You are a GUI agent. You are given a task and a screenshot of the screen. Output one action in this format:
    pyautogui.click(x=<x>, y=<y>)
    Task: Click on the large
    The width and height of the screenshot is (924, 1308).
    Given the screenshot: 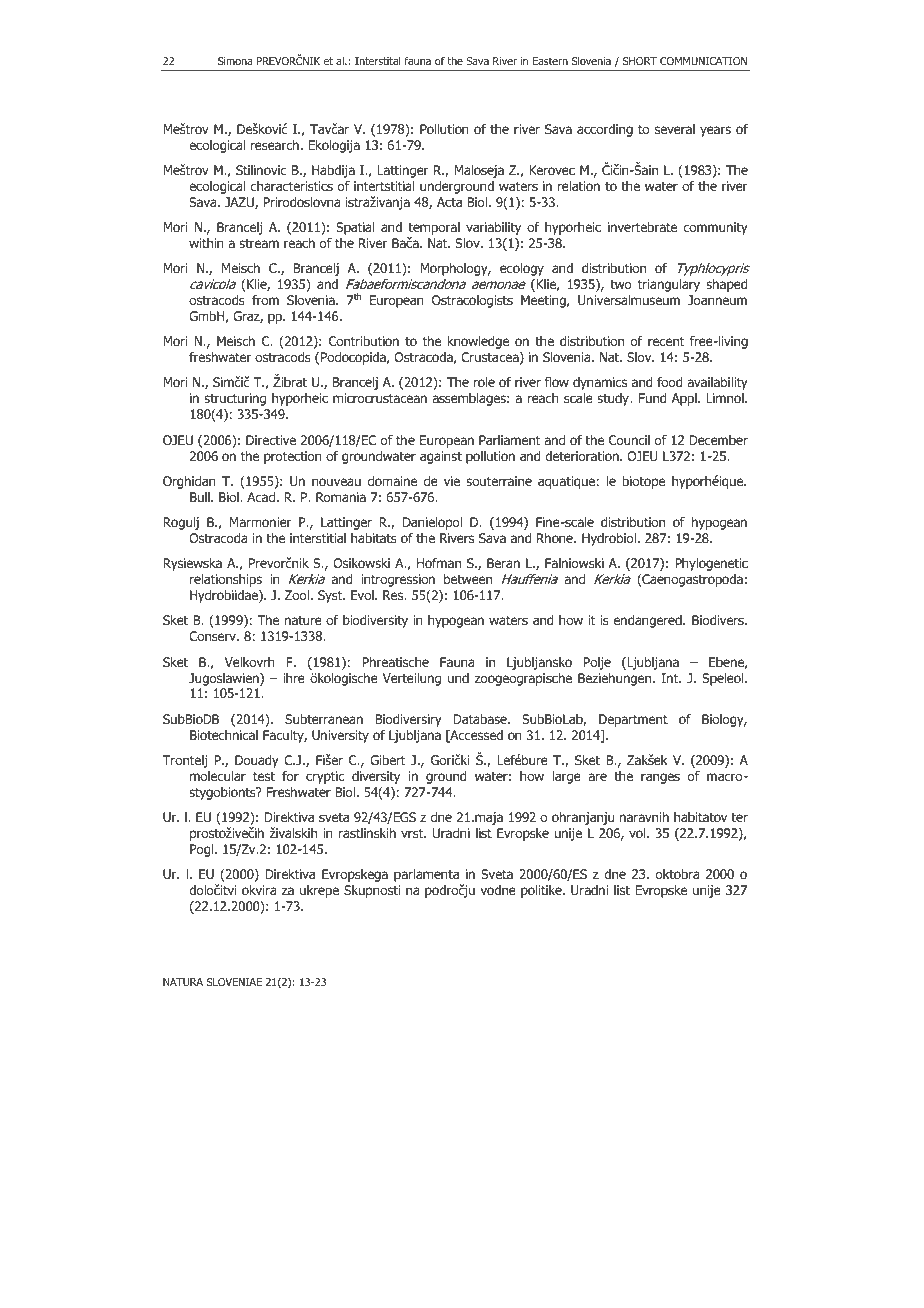 What is the action you would take?
    pyautogui.click(x=566, y=777)
